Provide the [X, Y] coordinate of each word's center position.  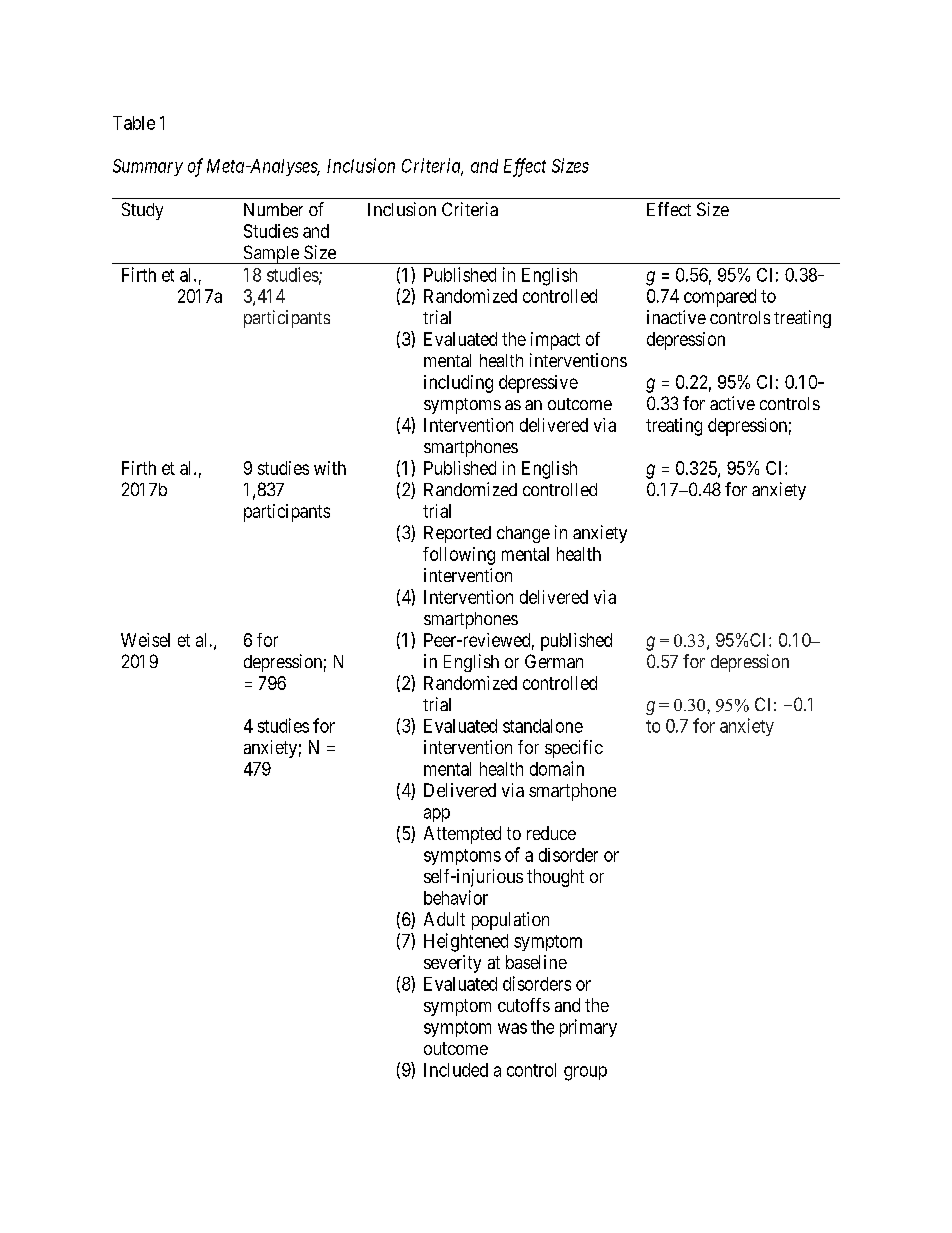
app [437, 815]
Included [456, 1070]
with [330, 468]
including [458, 384]
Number [273, 209]
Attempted [462, 835]
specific [574, 749]
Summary [148, 167]
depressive [538, 384]
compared [720, 298]
